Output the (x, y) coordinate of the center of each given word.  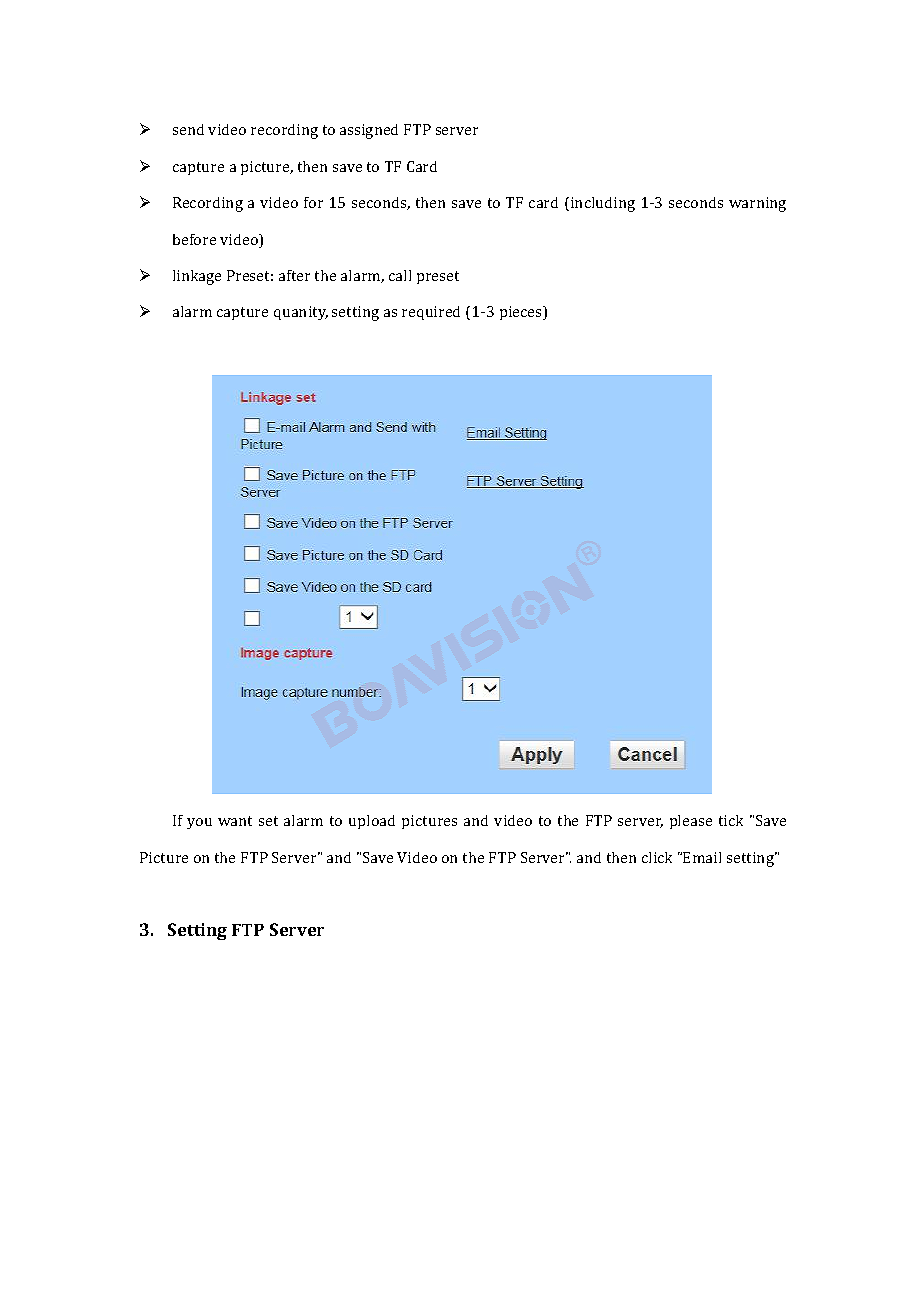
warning (757, 204)
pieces (522, 313)
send (188, 129)
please (691, 822)
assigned (369, 131)
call (400, 275)
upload (372, 822)
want (235, 821)
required (431, 313)
